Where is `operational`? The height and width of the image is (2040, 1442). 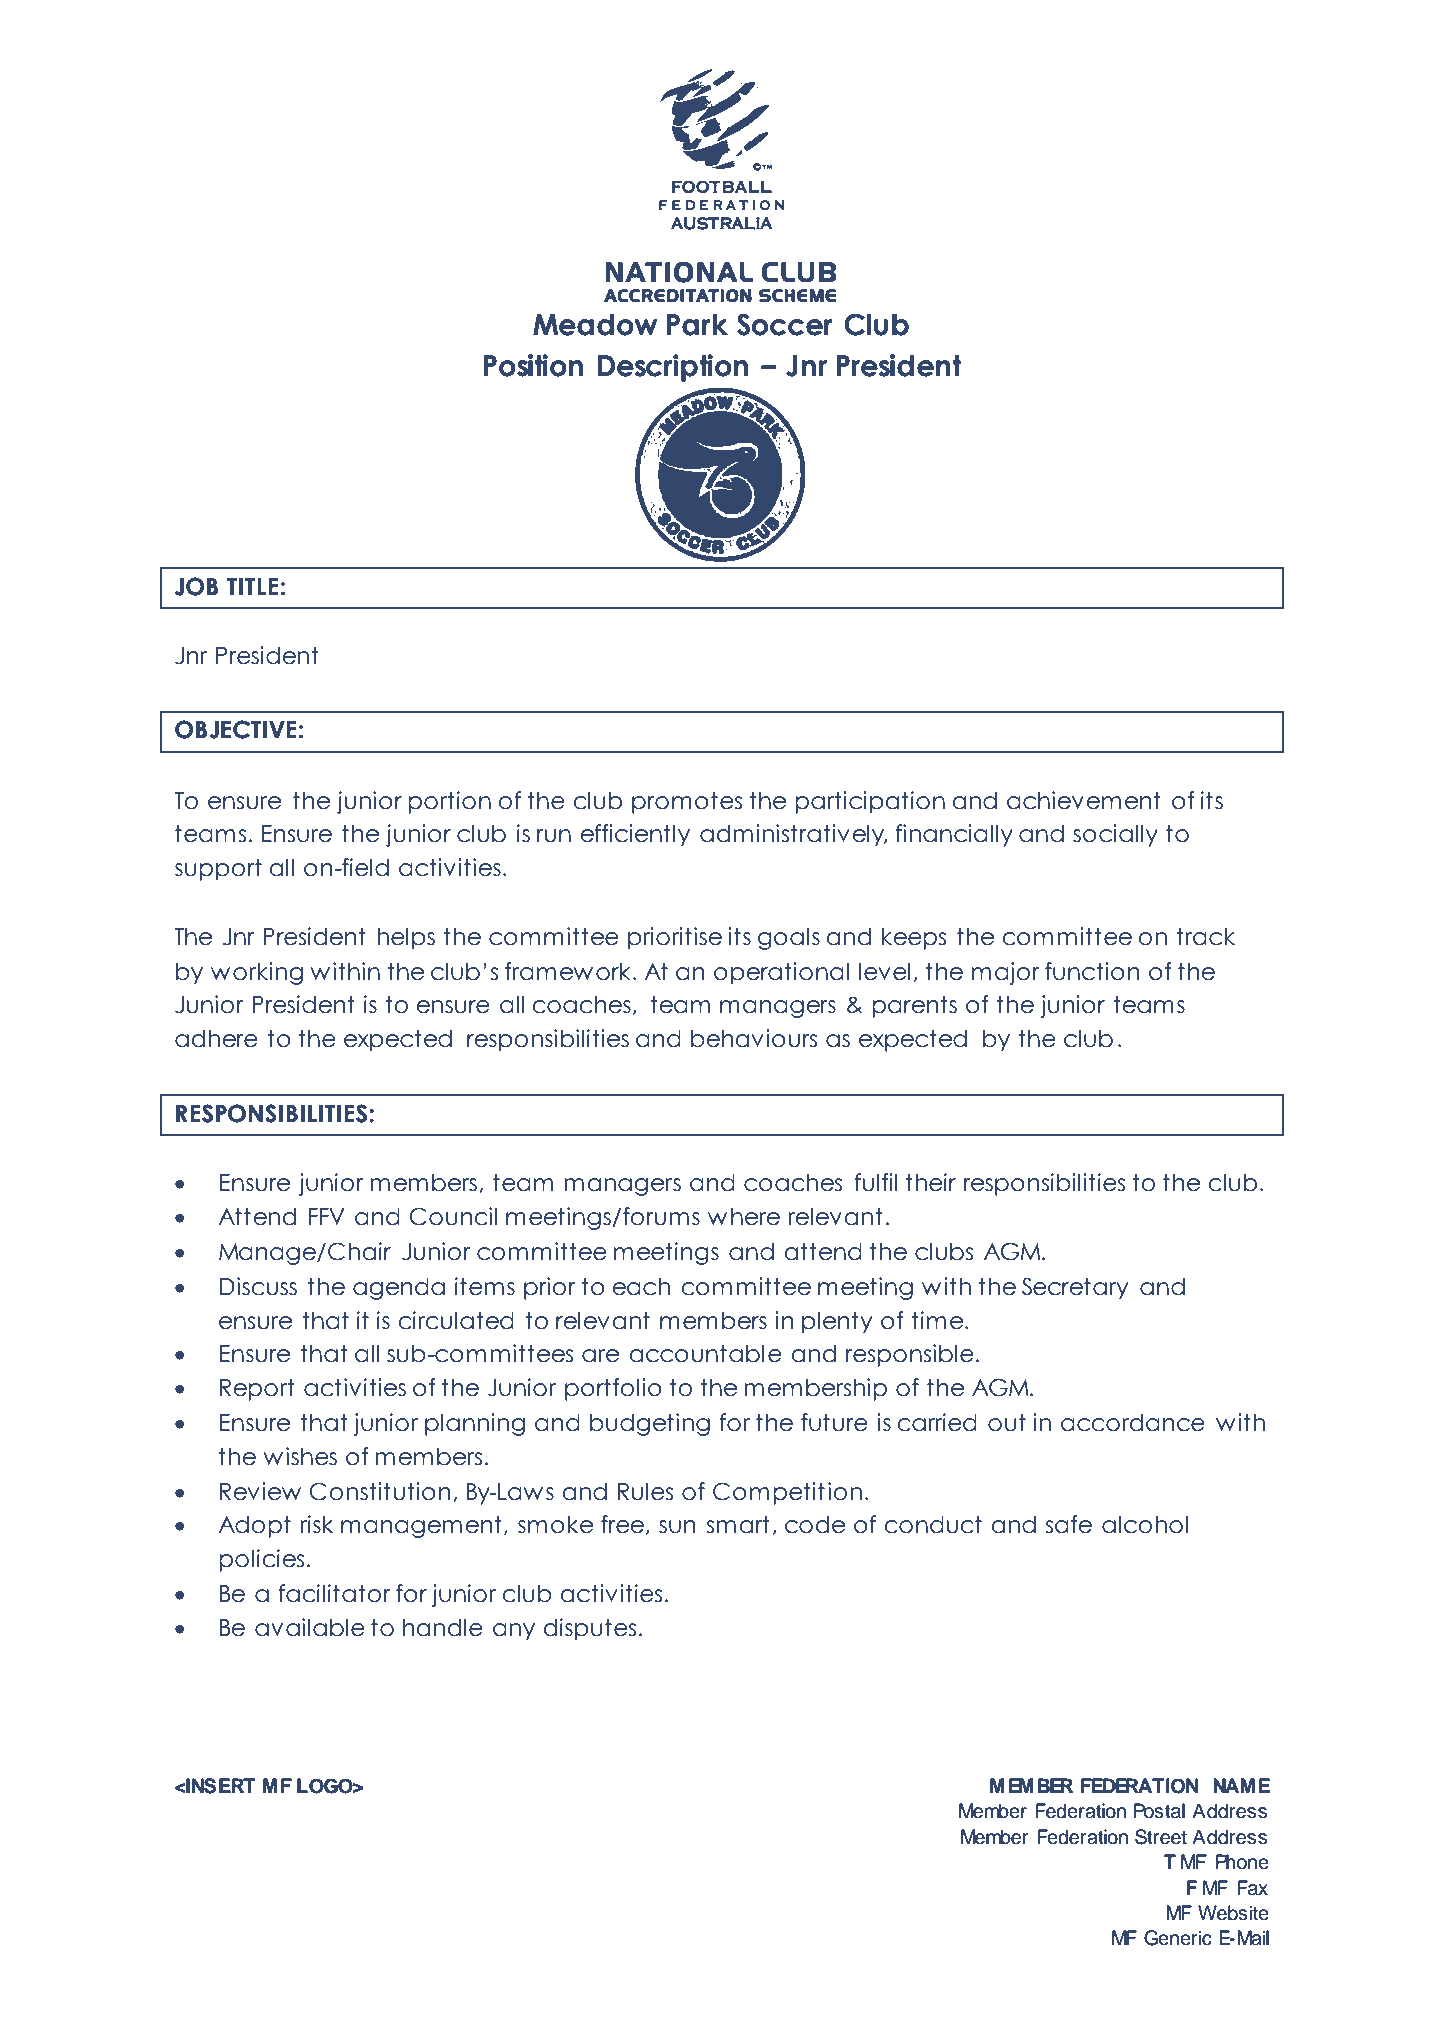 operational is located at coordinates (781, 973).
